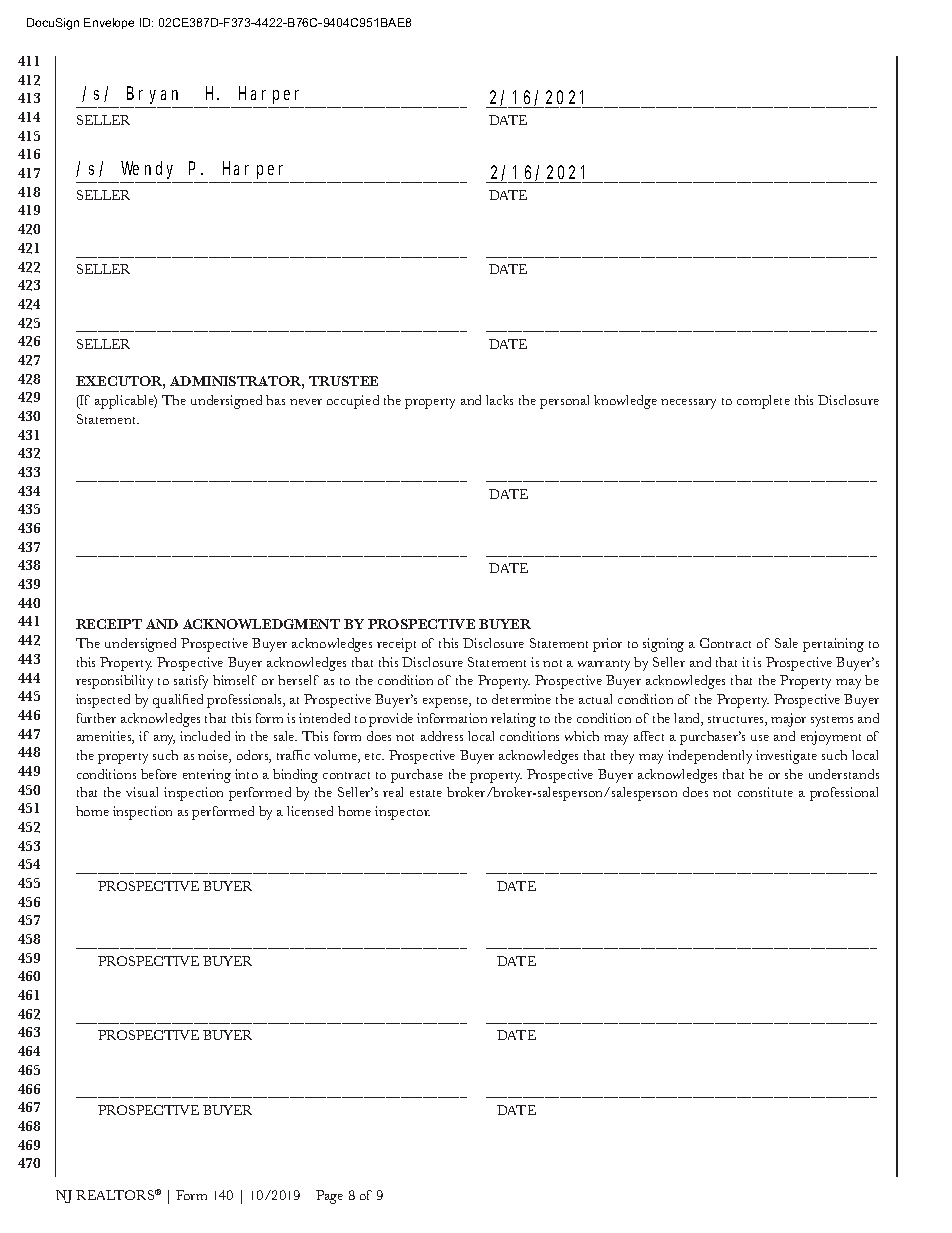  What do you see at coordinates (794, 774) in the screenshot?
I see `she` at bounding box center [794, 774].
